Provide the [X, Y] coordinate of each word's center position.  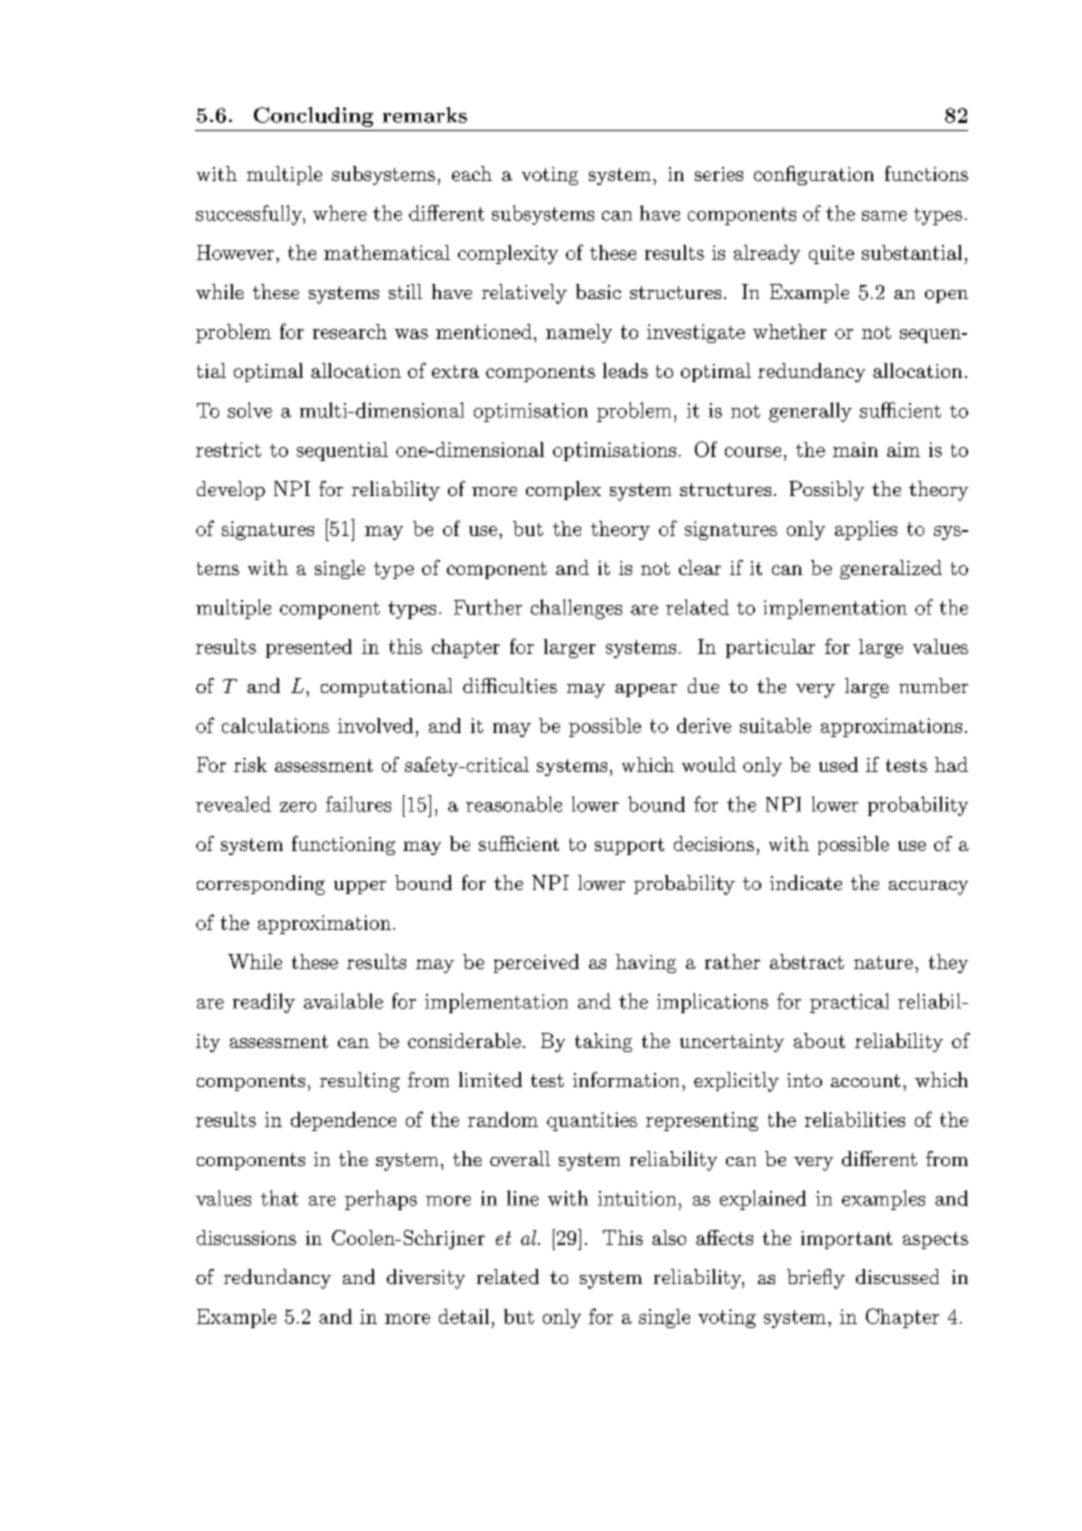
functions [926, 173]
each [472, 173]
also [669, 1237]
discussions [246, 1237]
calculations [275, 725]
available [343, 1001]
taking [603, 1042]
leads [625, 370]
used [838, 764]
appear [646, 690]
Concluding [313, 117]
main [855, 449]
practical [849, 1003]
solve [250, 410]
